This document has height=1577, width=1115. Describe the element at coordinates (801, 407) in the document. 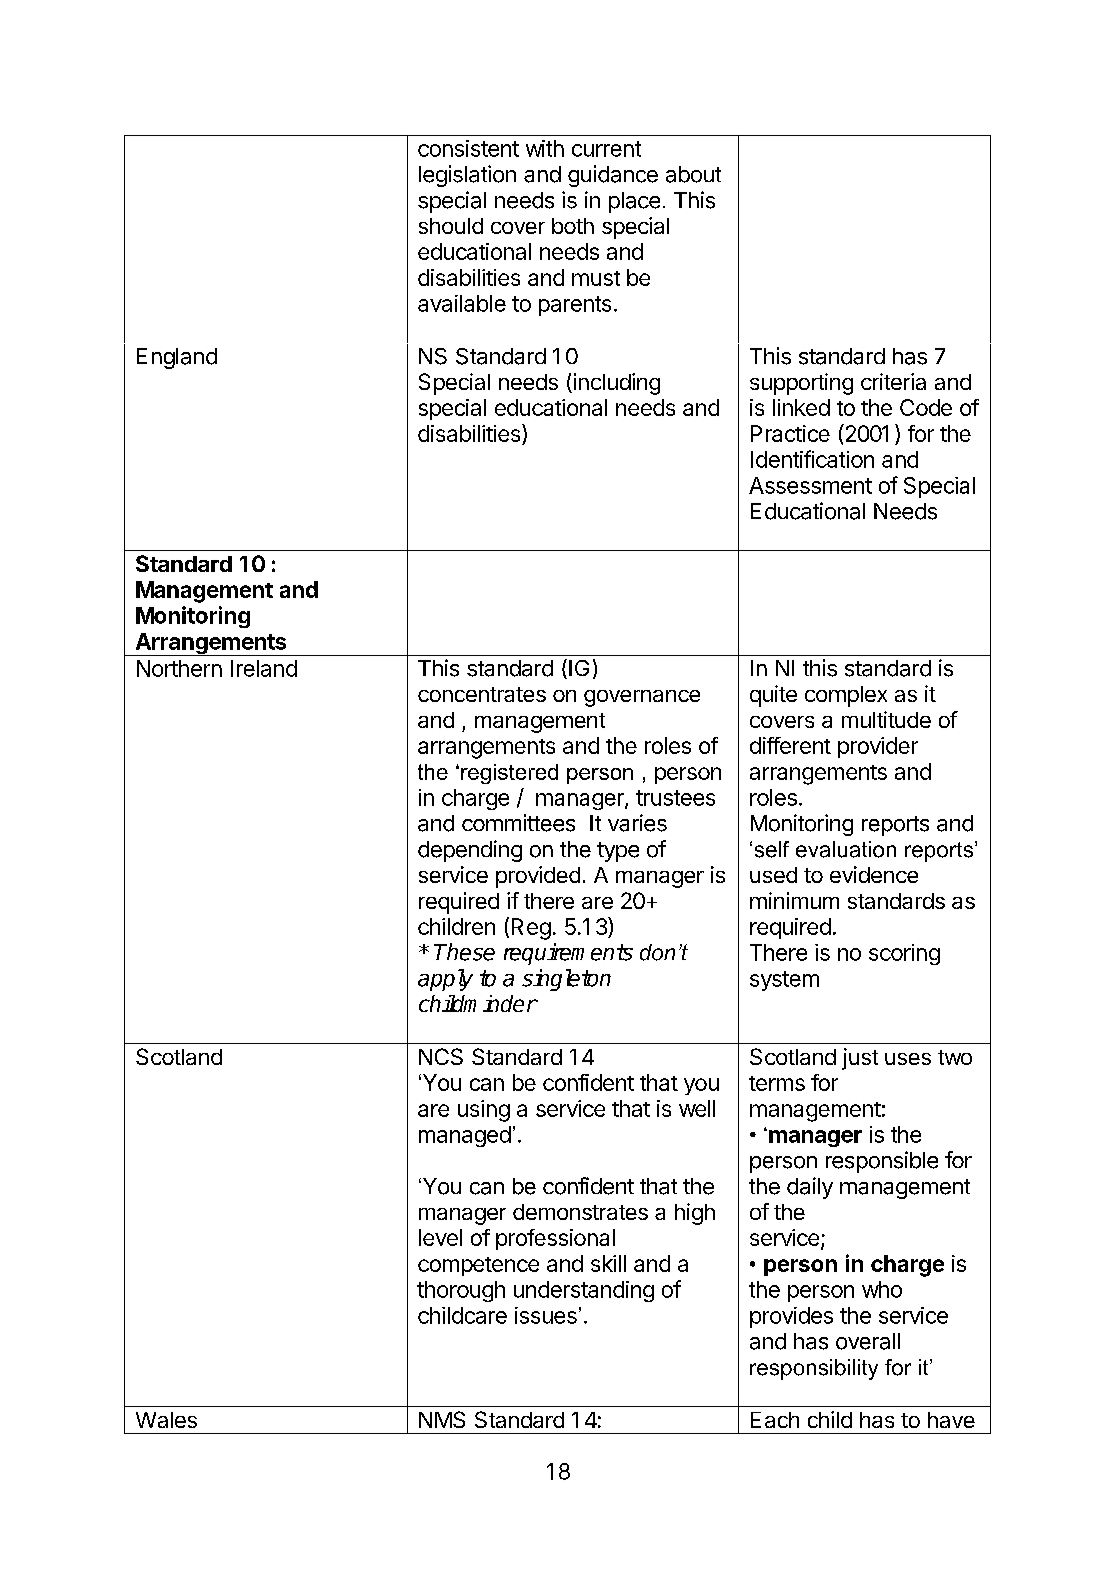

I see `linked` at that location.
